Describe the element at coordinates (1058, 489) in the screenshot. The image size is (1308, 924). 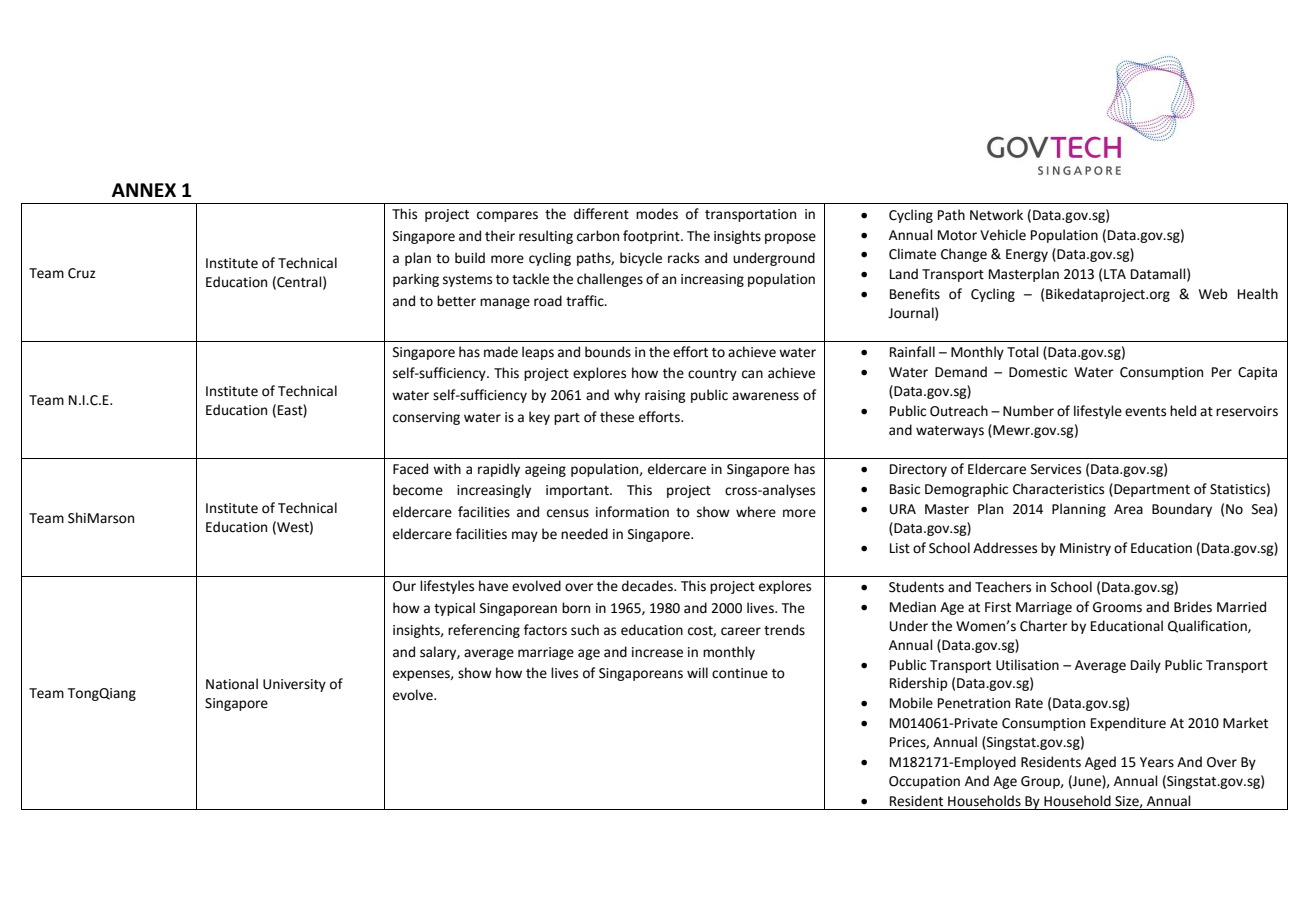
I see `Characteristics` at that location.
